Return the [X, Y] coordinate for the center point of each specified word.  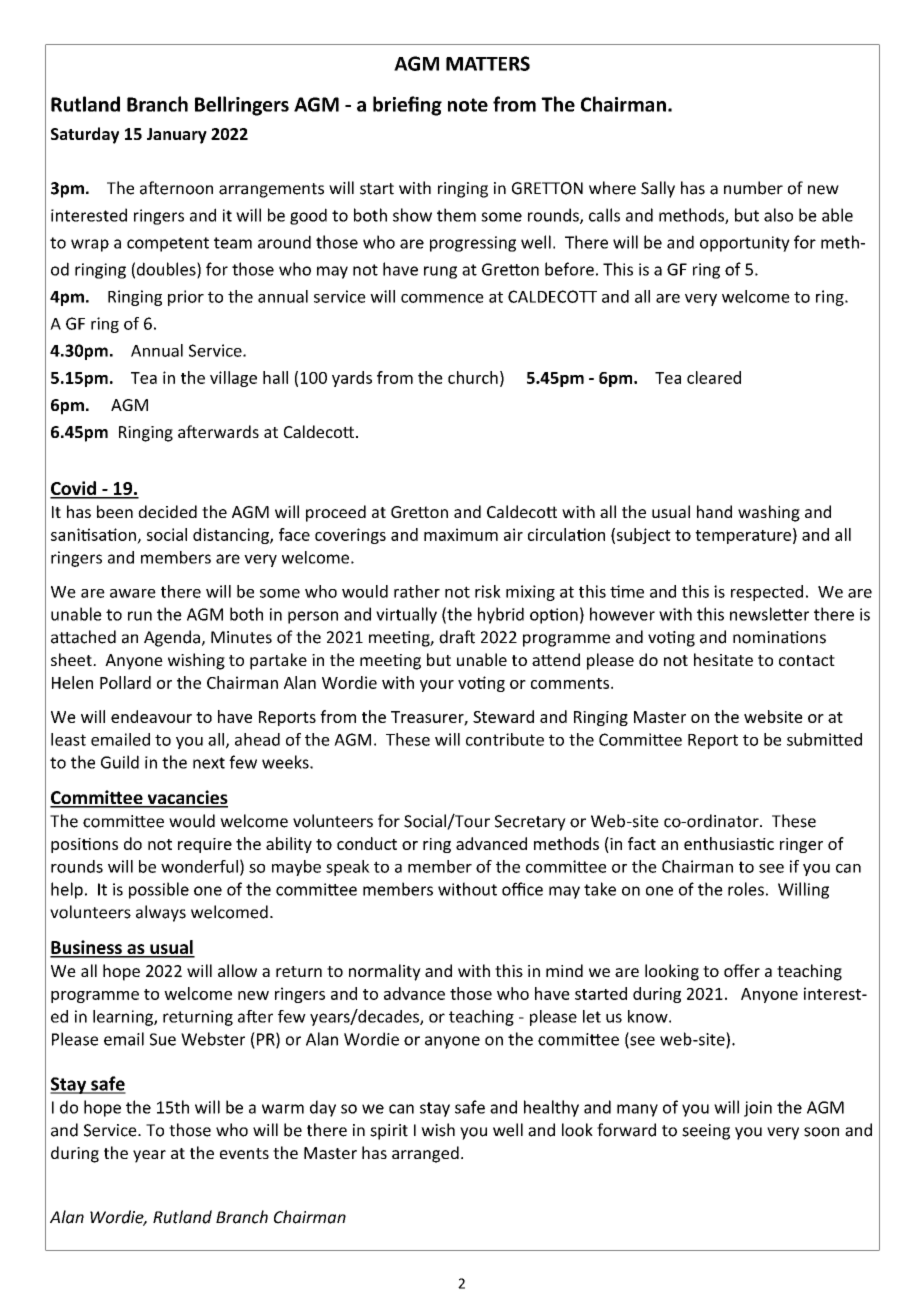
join [758, 1109]
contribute [505, 739]
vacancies [186, 798]
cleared [714, 377]
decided [167, 511]
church [473, 377]
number [753, 188]
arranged [425, 1154]
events [244, 1153]
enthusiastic [729, 843]
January [177, 136]
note [468, 105]
